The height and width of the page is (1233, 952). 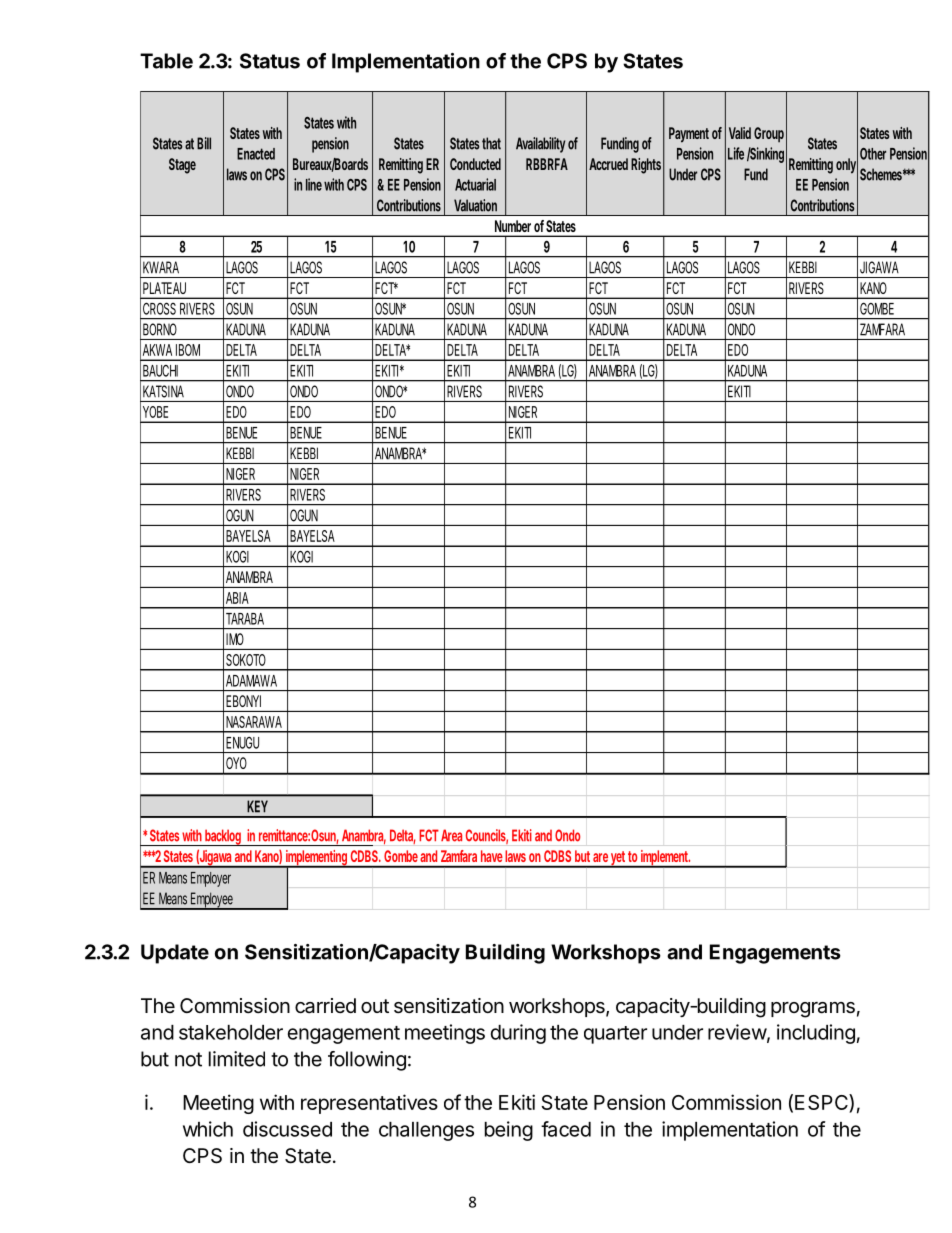 What do you see at coordinates (540, 145) in the page?
I see `Availability` at bounding box center [540, 145].
